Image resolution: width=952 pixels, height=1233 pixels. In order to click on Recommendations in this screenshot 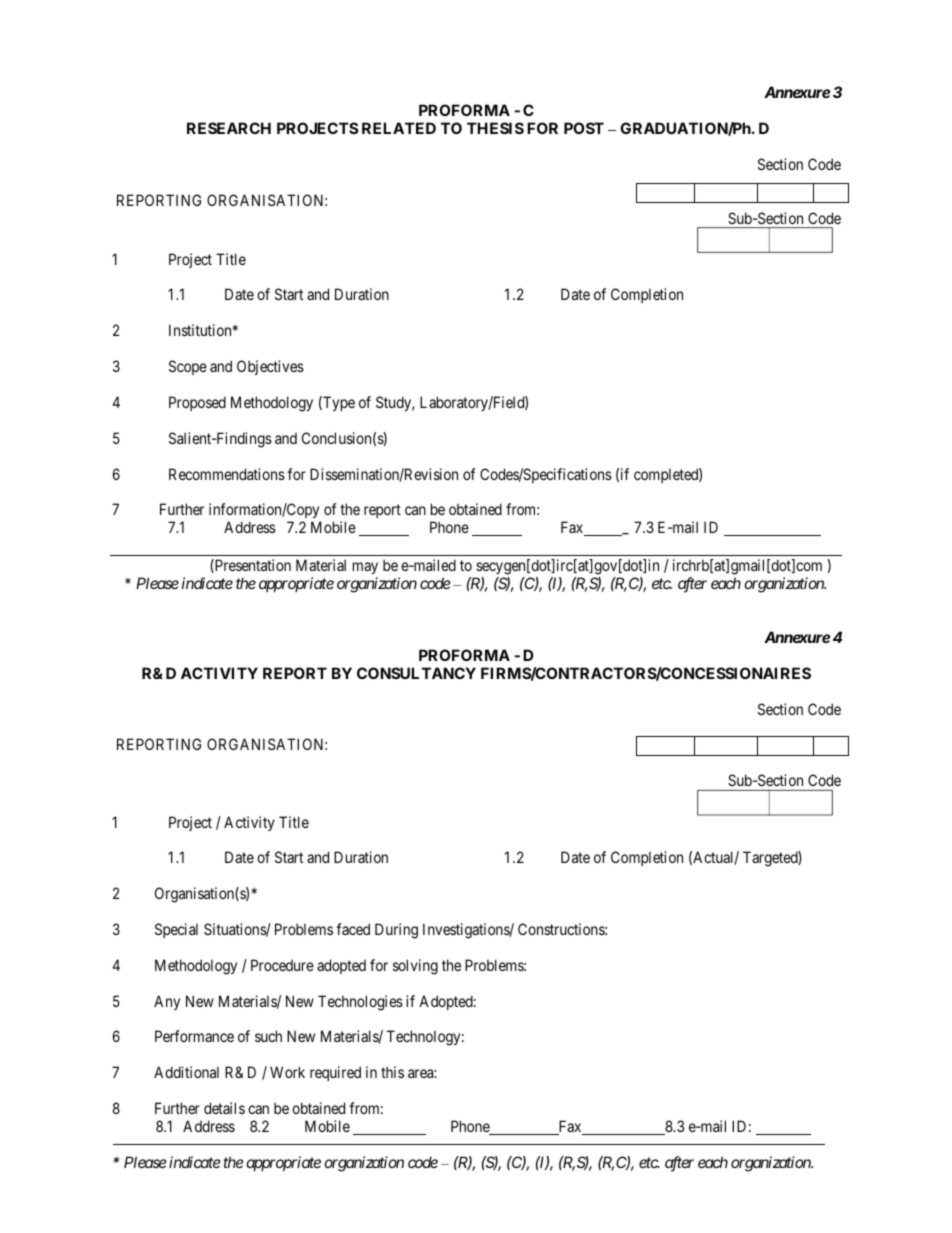, I will do `click(227, 474)`.
